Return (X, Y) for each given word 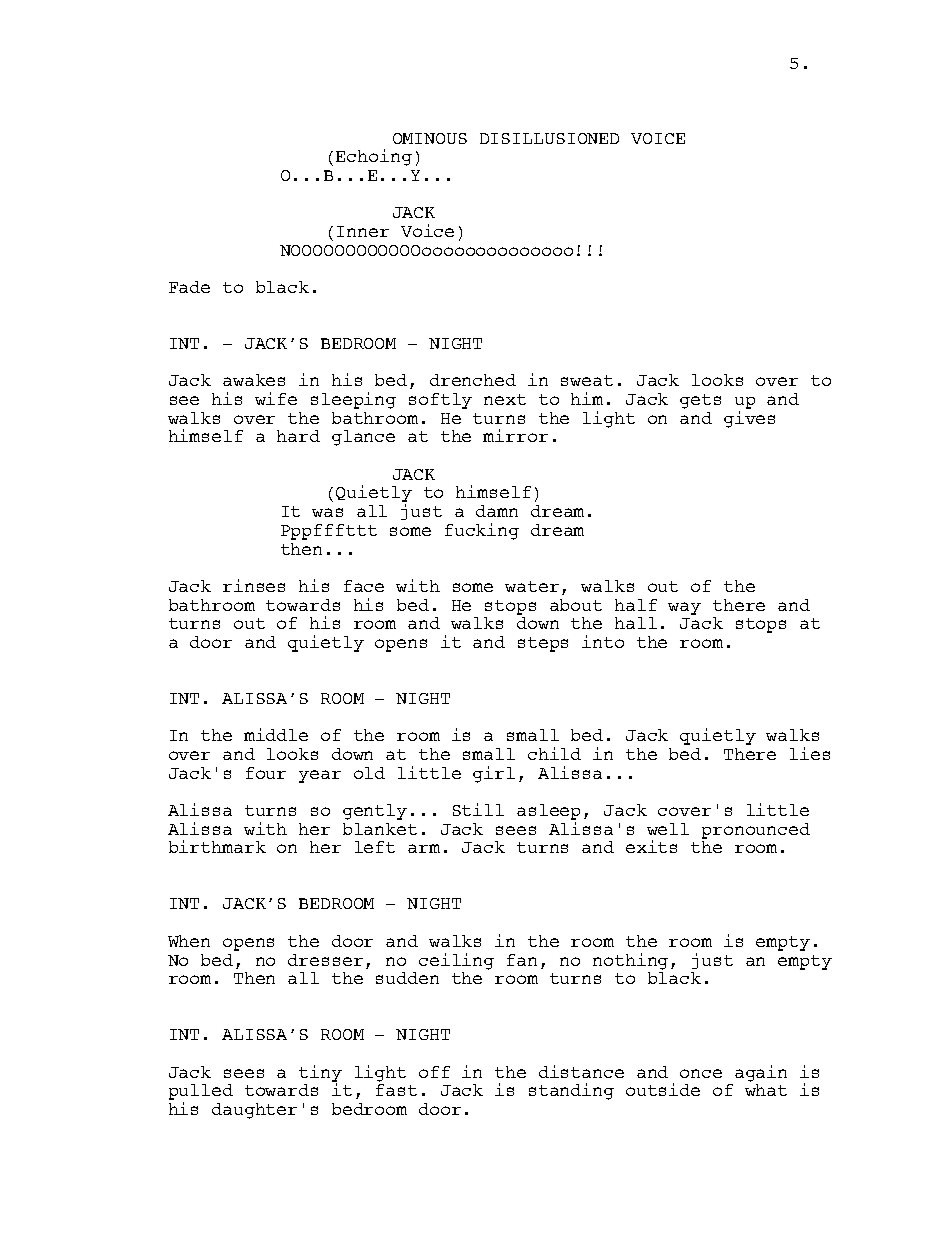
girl (494, 774)
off (434, 1072)
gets (700, 401)
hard (298, 436)
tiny (320, 1074)
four (266, 773)
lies (810, 753)
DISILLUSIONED (549, 138)
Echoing (374, 157)
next (505, 399)
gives (749, 419)
